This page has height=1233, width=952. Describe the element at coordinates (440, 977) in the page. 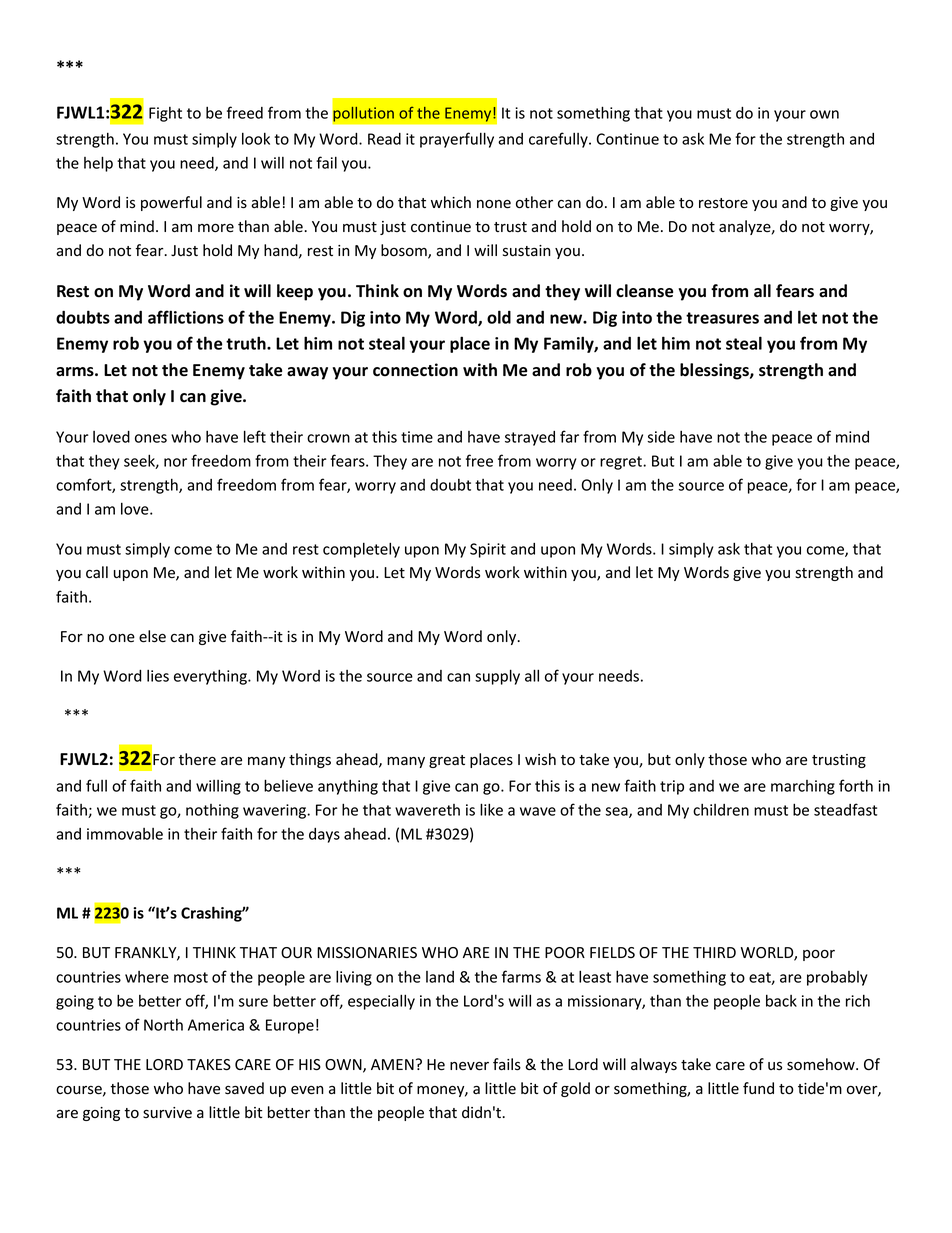

I see `land` at that location.
